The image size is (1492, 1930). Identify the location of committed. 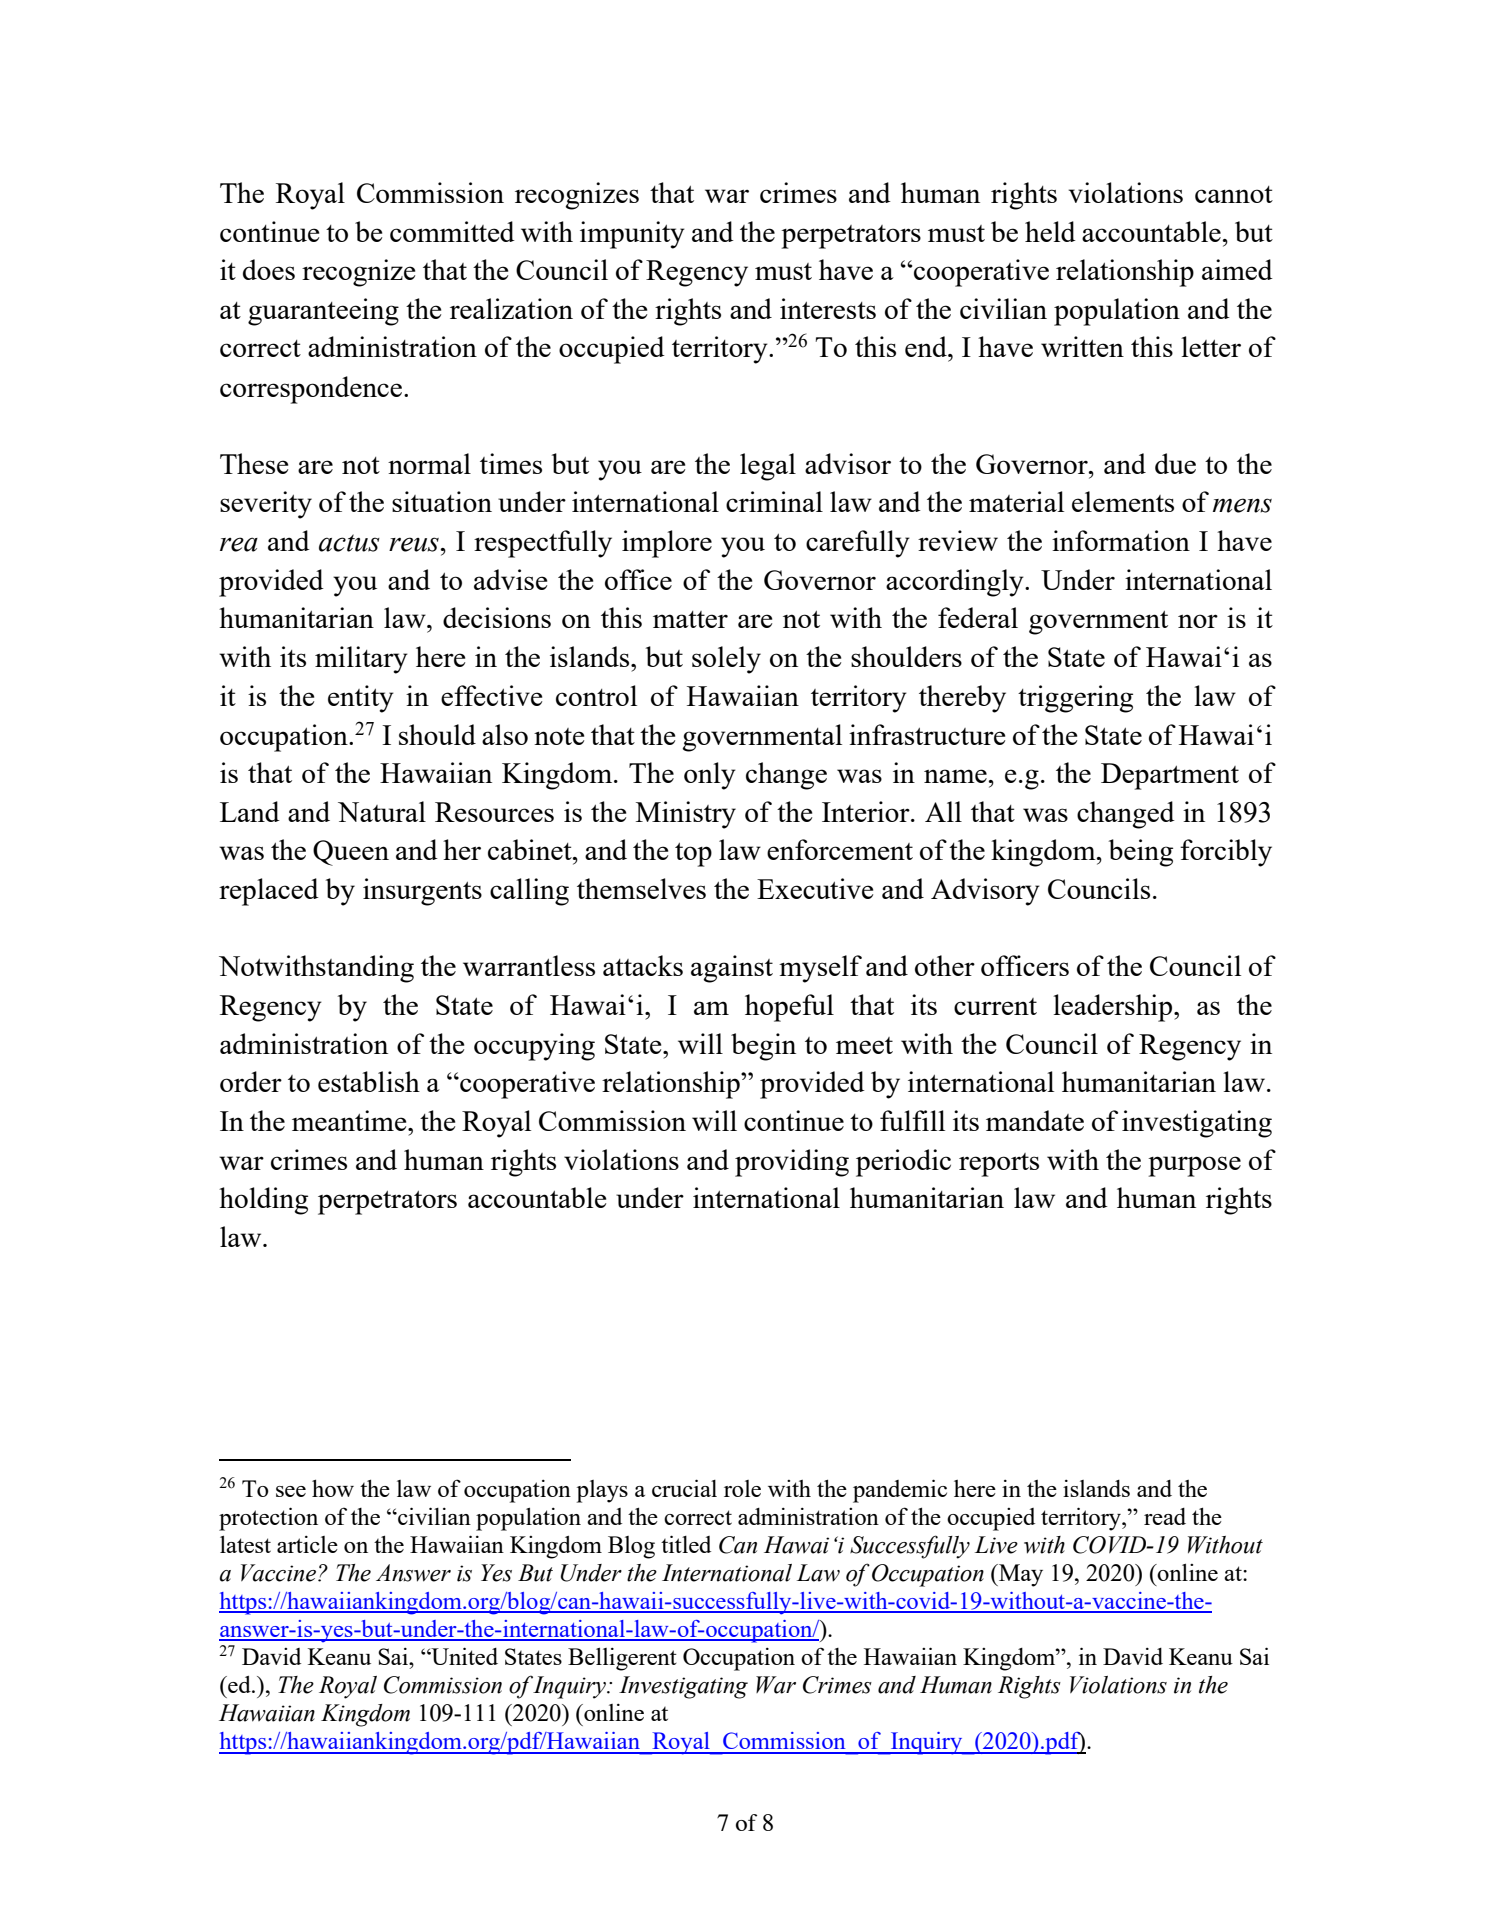
(452, 231).
